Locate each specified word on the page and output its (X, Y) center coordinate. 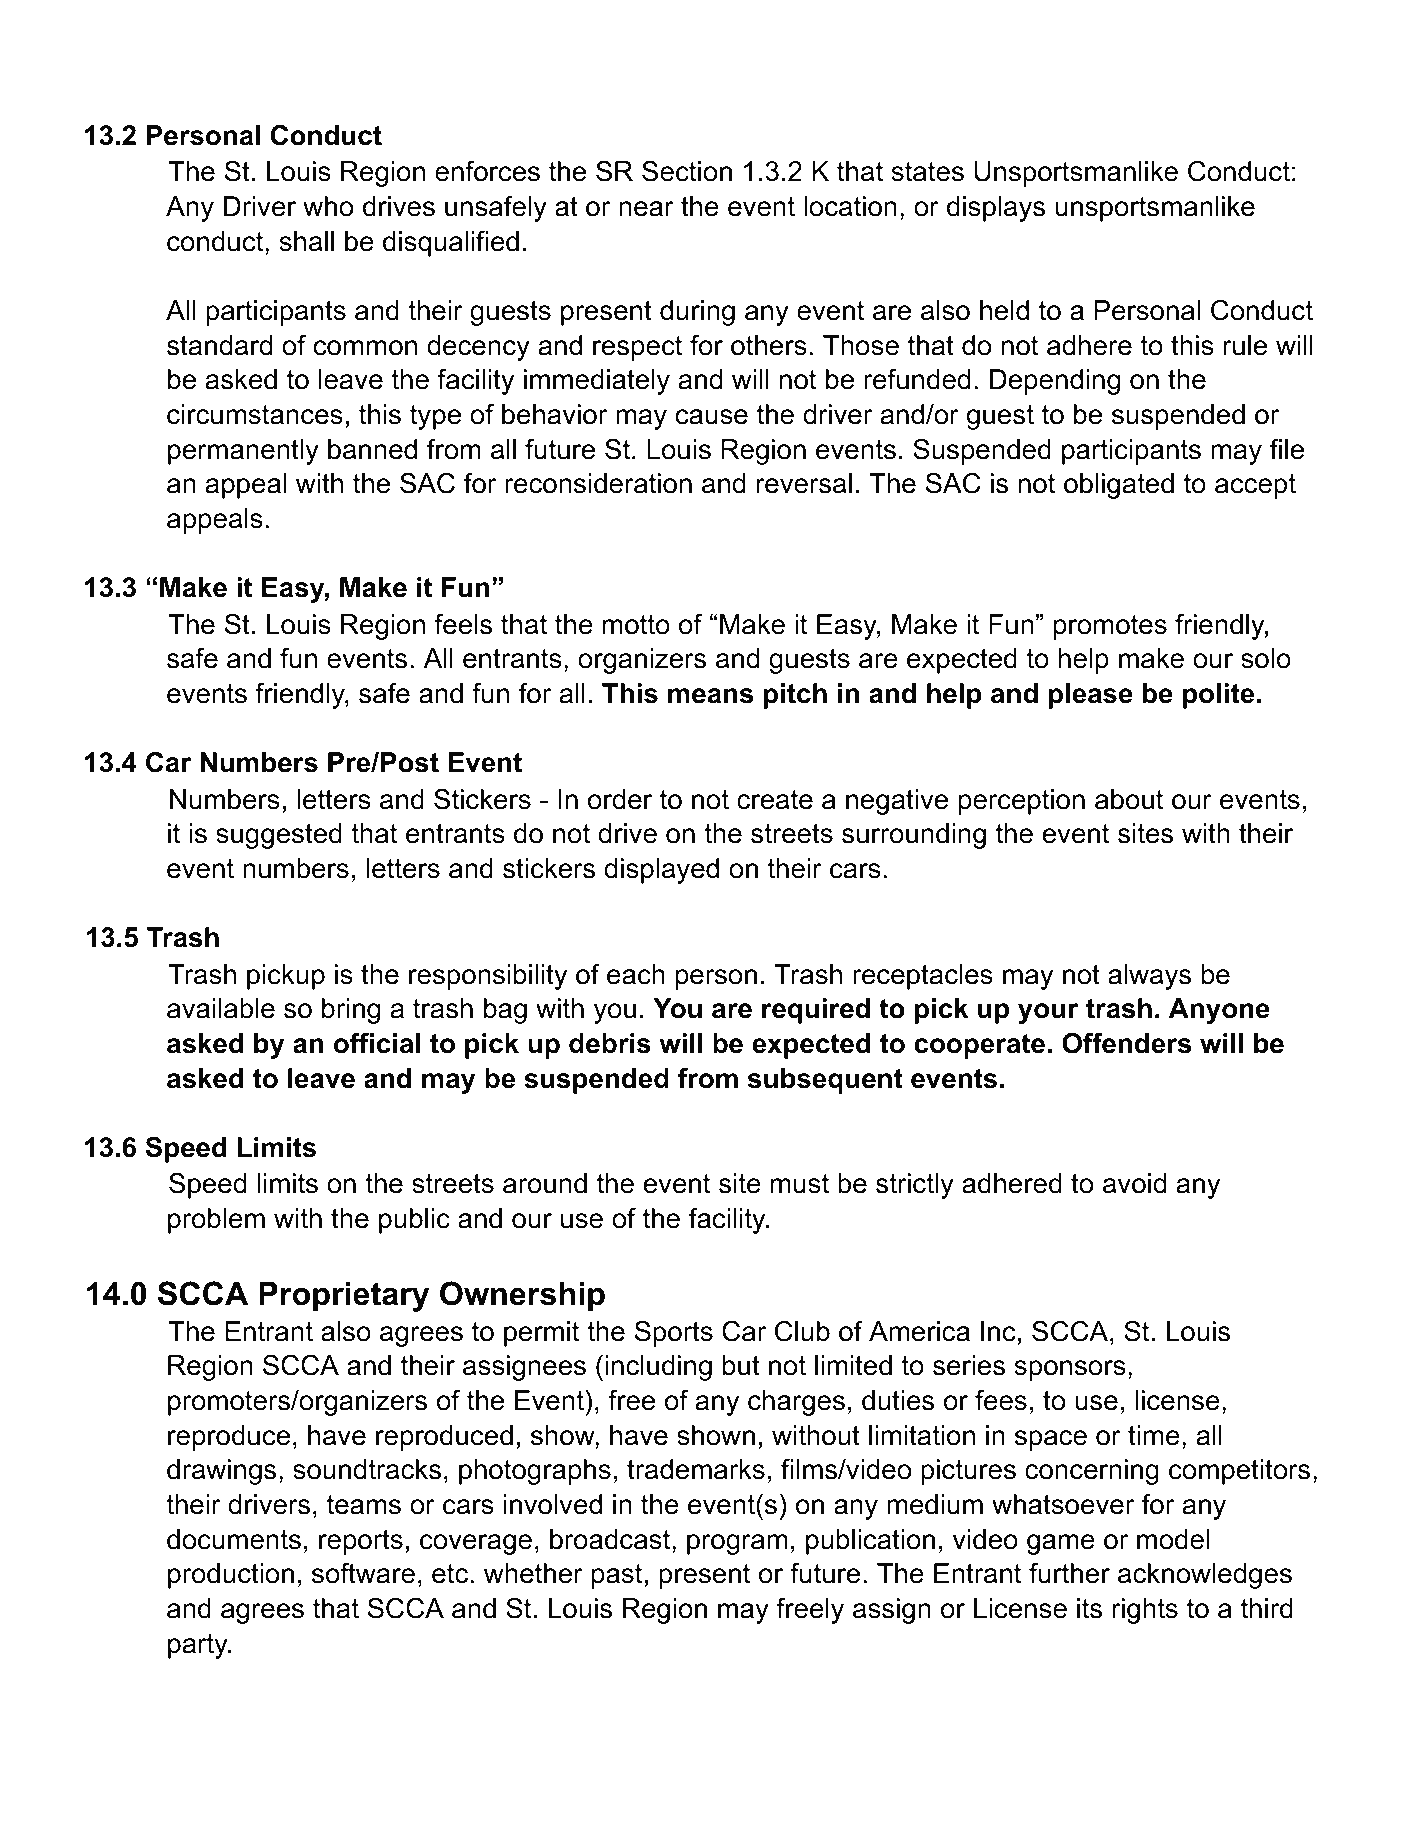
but (741, 1365)
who (328, 206)
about (1129, 799)
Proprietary (344, 1297)
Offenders (1126, 1043)
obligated (1119, 486)
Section (687, 171)
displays (996, 209)
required (816, 1011)
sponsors (1070, 1370)
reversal (804, 483)
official (377, 1043)
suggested (279, 836)
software (363, 1573)
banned (372, 449)
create (775, 800)
